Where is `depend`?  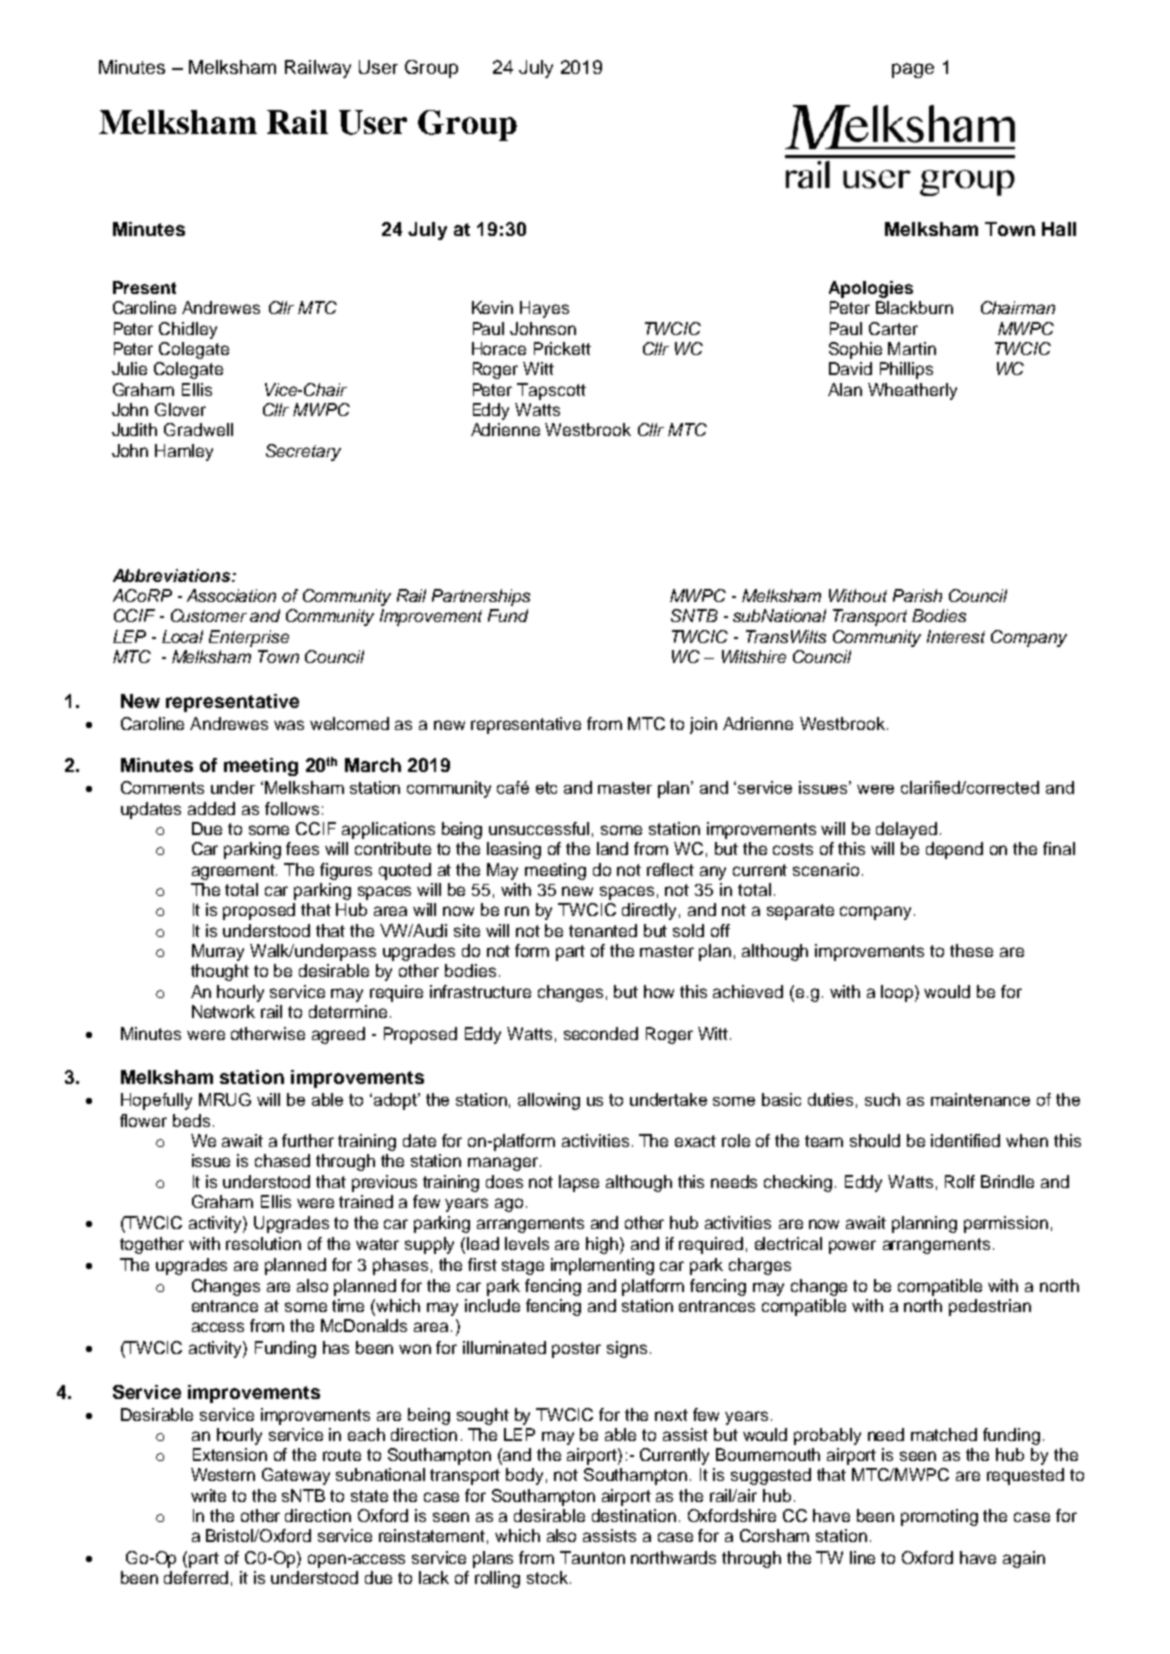 depend is located at coordinates (954, 850).
